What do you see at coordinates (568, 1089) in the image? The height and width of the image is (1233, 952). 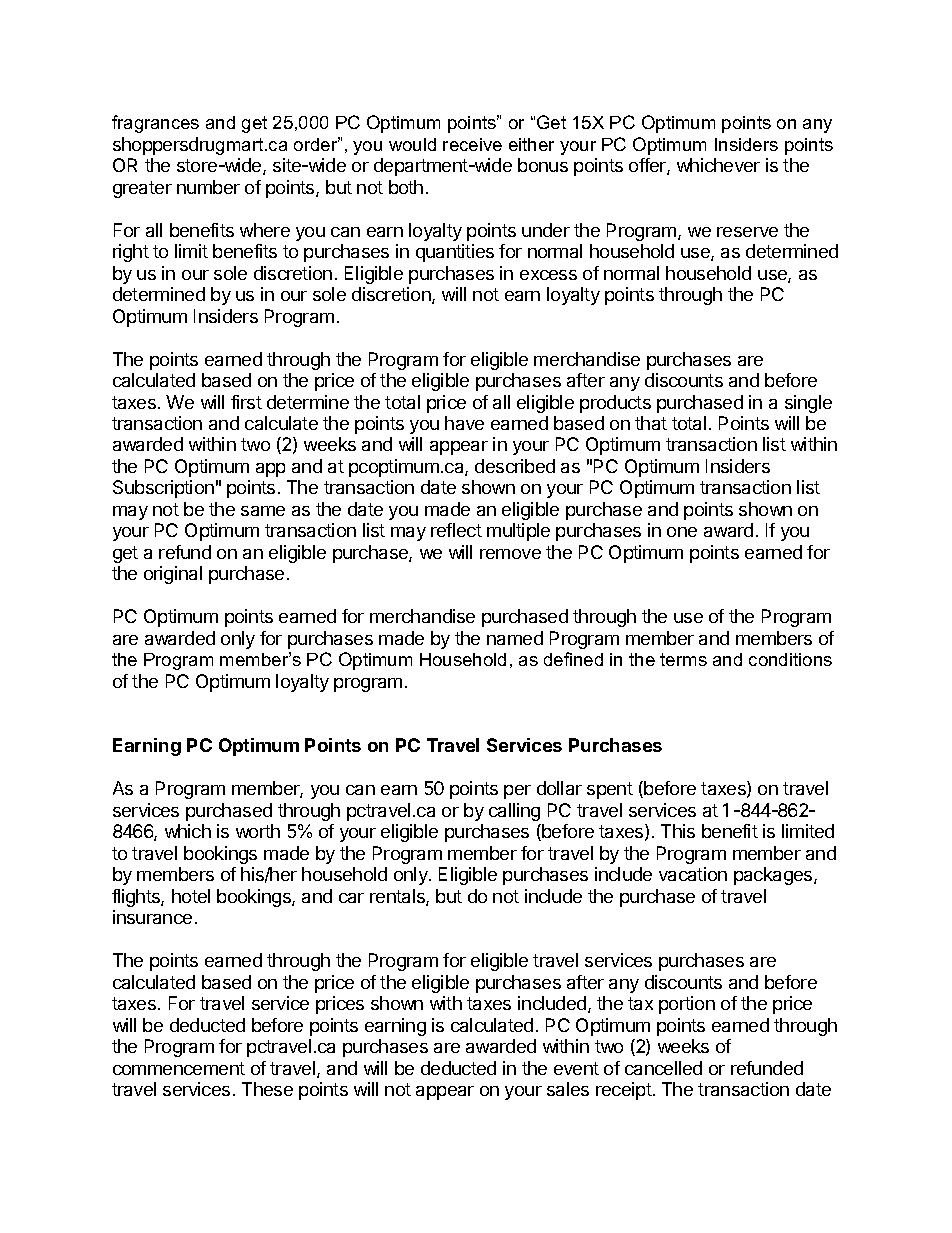 I see `sales` at bounding box center [568, 1089].
